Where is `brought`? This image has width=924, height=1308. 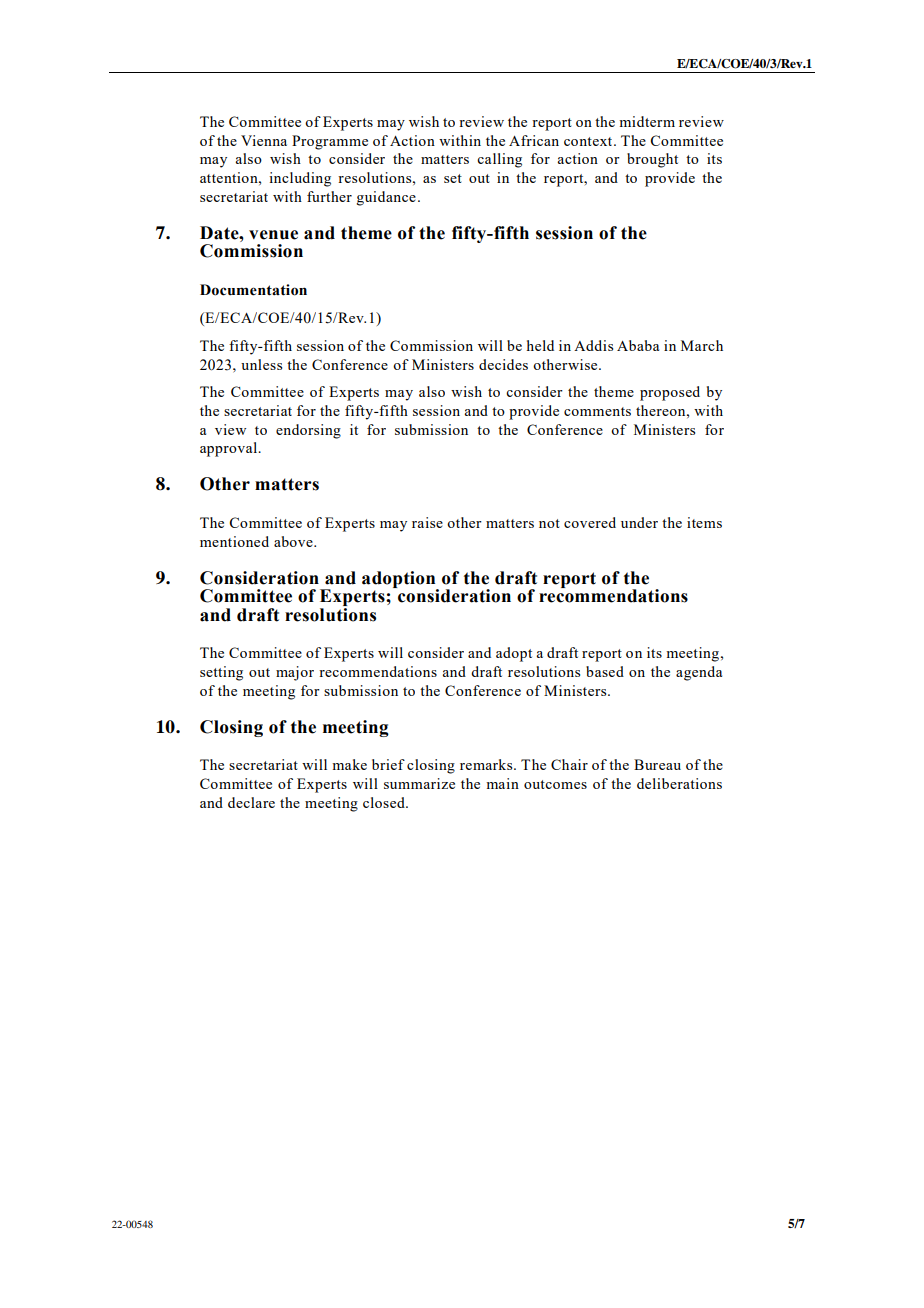
brought is located at coordinates (652, 160).
